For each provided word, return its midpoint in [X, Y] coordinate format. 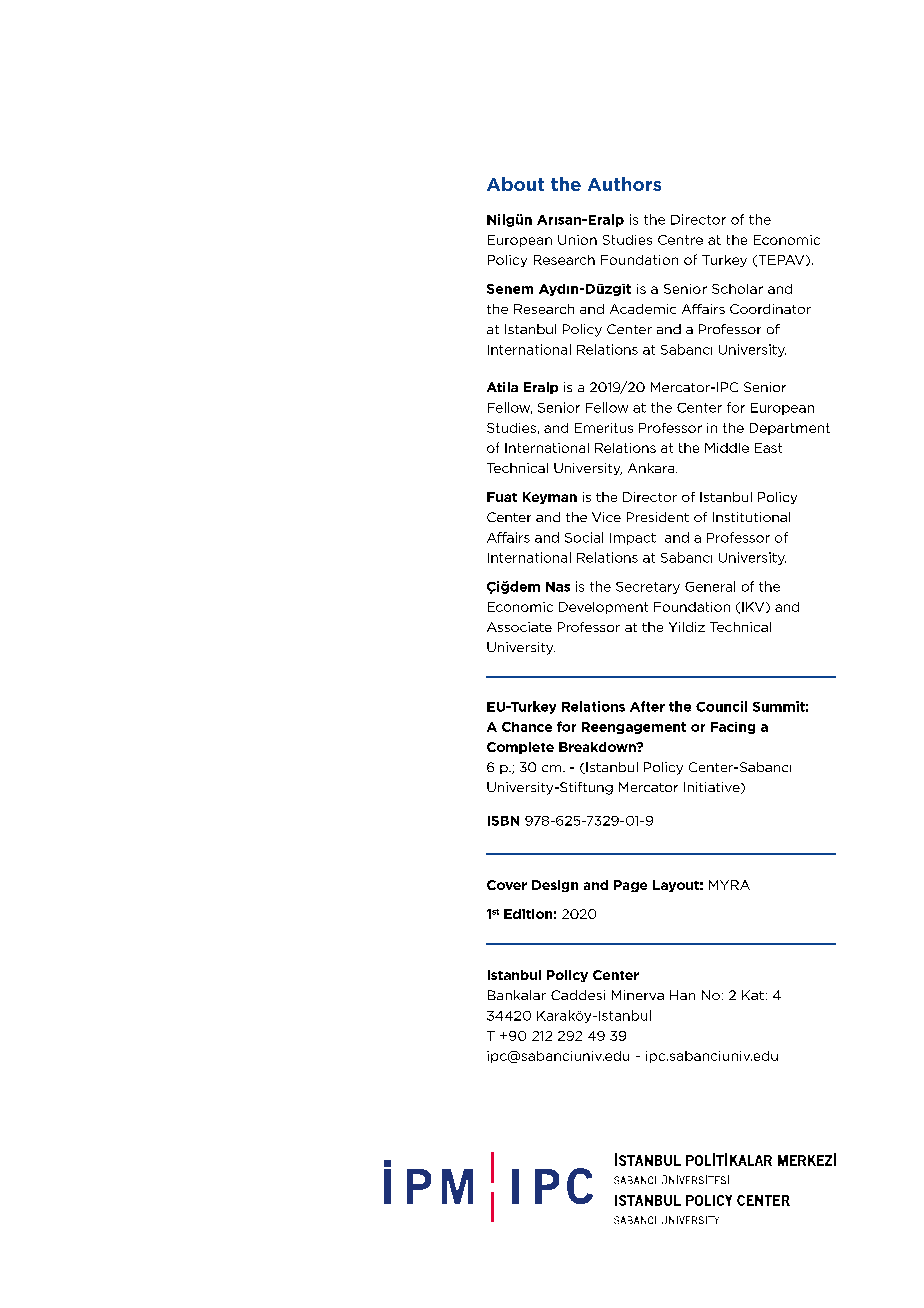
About [515, 184]
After [647, 706]
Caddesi [578, 995]
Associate [519, 627]
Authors [624, 184]
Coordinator [770, 309]
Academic [643, 309]
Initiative [713, 788]
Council [721, 706]
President [658, 517]
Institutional [751, 517]
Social [584, 537]
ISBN [503, 821]
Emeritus [604, 428]
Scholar [737, 289]
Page [630, 886]
